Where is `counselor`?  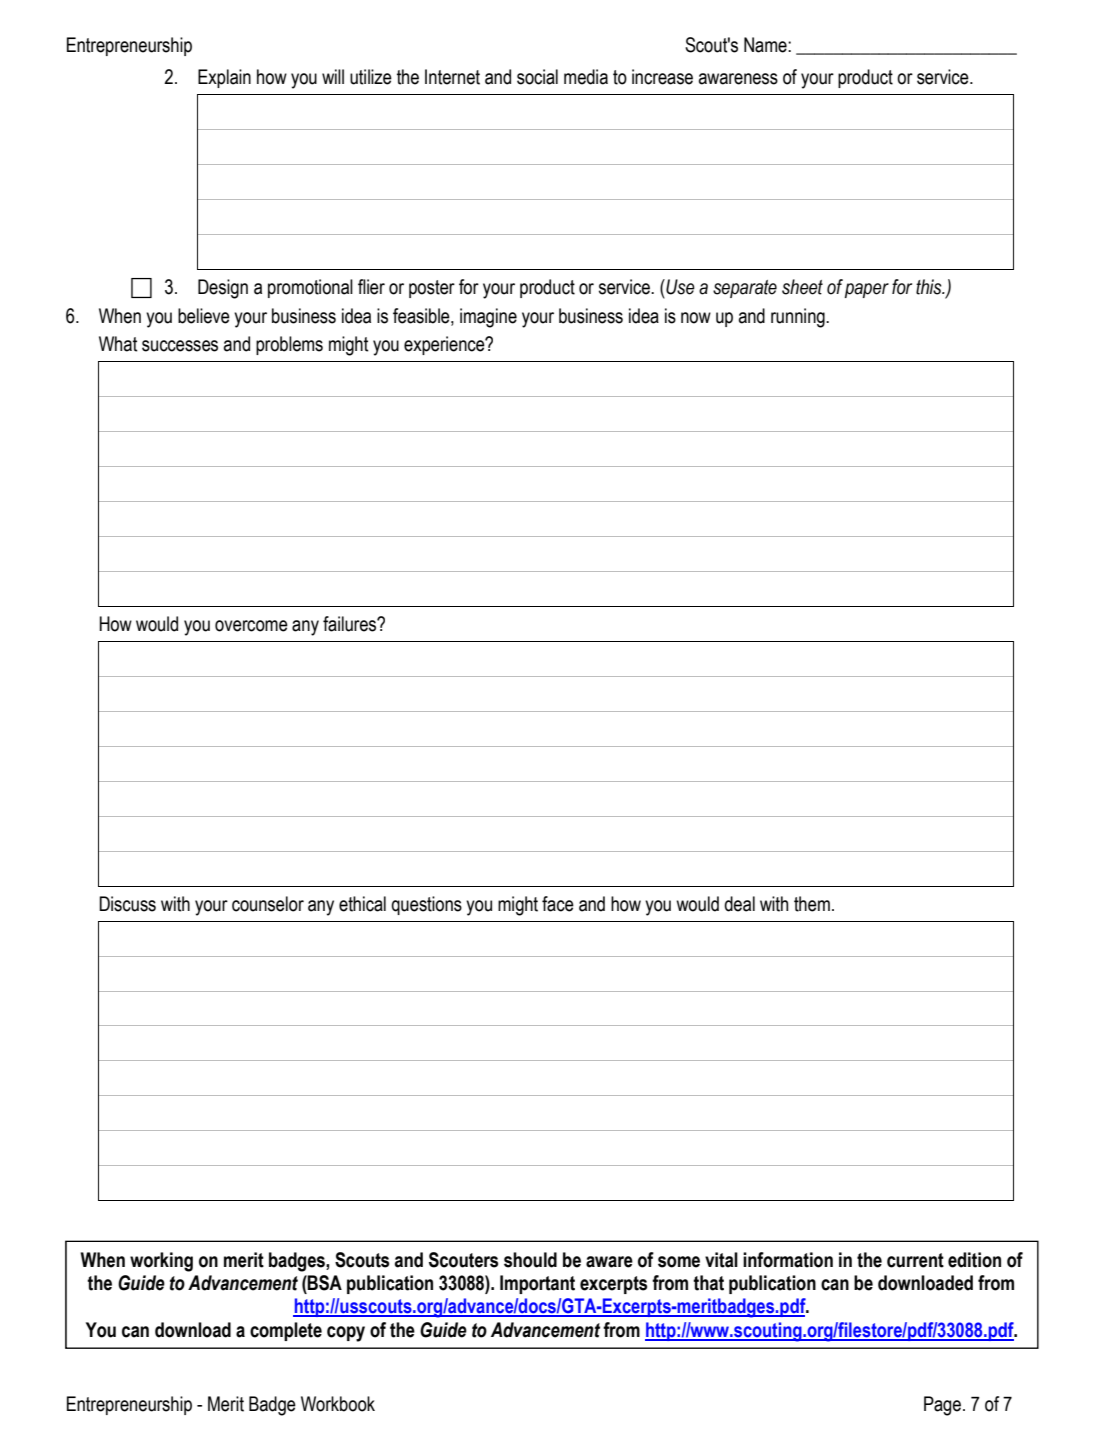
counselor is located at coordinates (268, 904).
